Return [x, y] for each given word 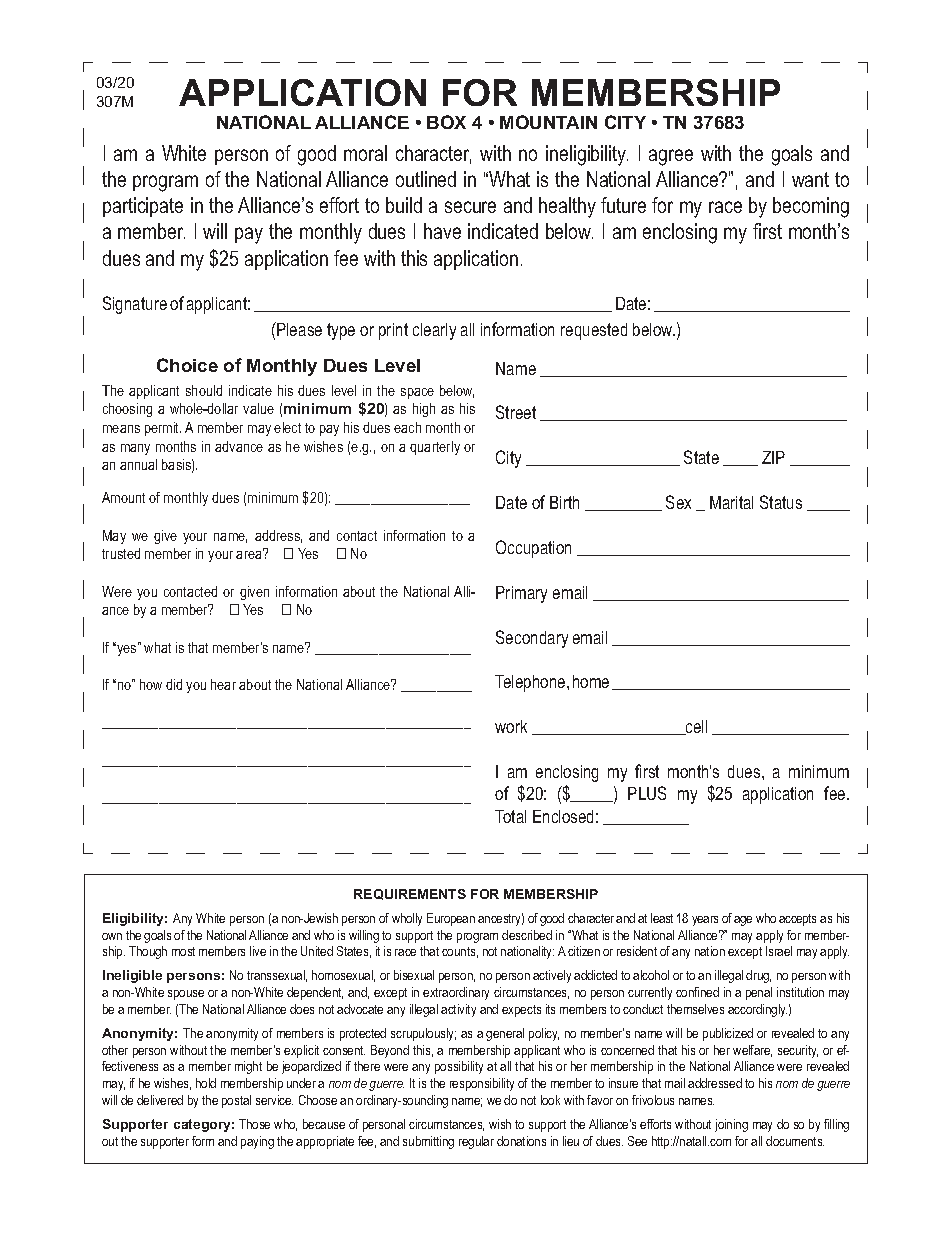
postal [236, 1101]
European [451, 919]
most [183, 951]
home [591, 681]
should [204, 390]
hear [223, 684]
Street [516, 412]
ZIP [773, 457]
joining [731, 1125]
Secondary [532, 639]
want [810, 179]
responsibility [482, 1084]
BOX [446, 122]
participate [143, 207]
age [743, 921]
